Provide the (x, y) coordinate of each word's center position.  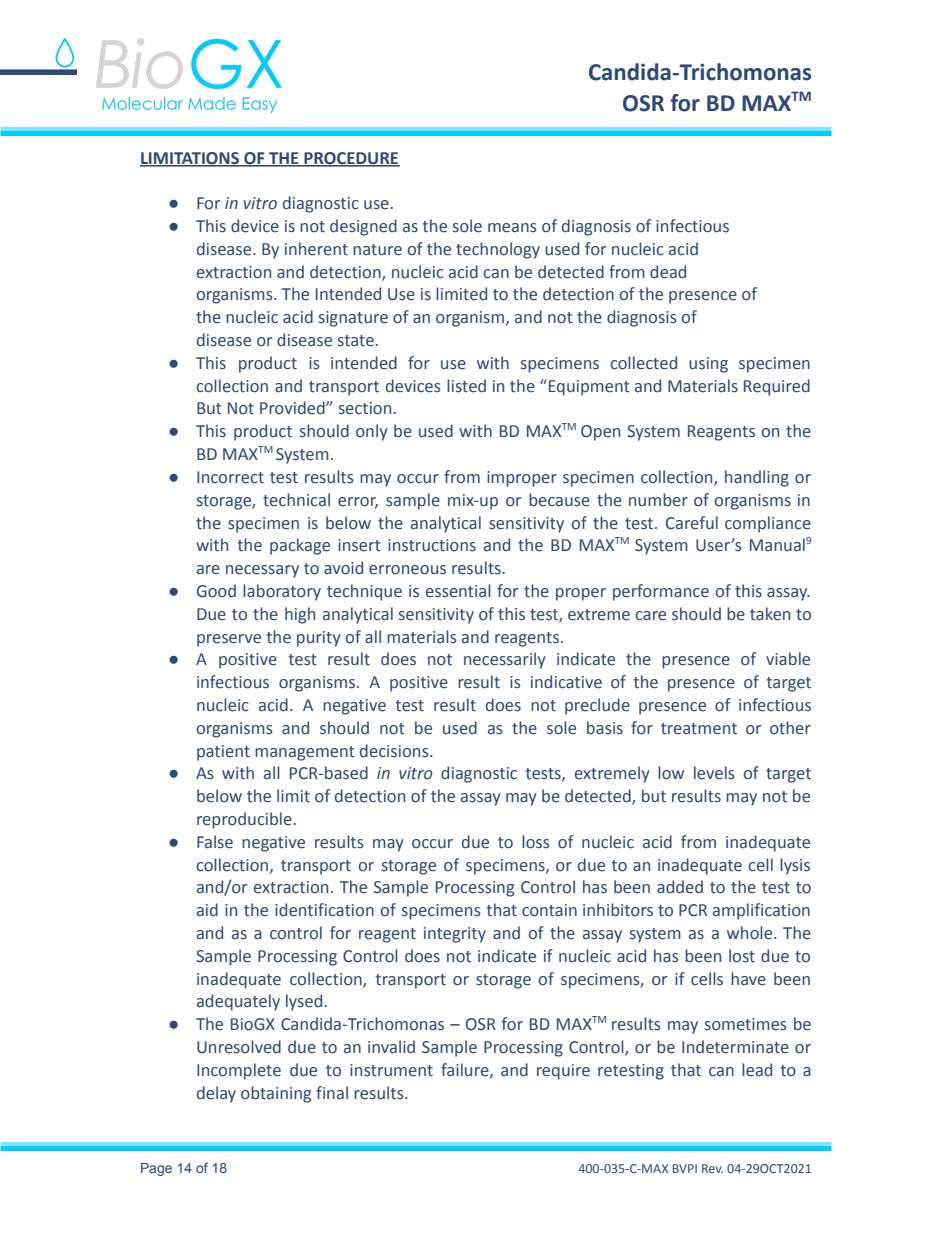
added (680, 887)
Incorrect (230, 477)
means (512, 228)
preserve (229, 640)
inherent (316, 249)
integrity (455, 935)
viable (788, 659)
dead (668, 272)
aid (207, 910)
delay (216, 1094)
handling (757, 478)
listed (466, 386)
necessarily (505, 660)
